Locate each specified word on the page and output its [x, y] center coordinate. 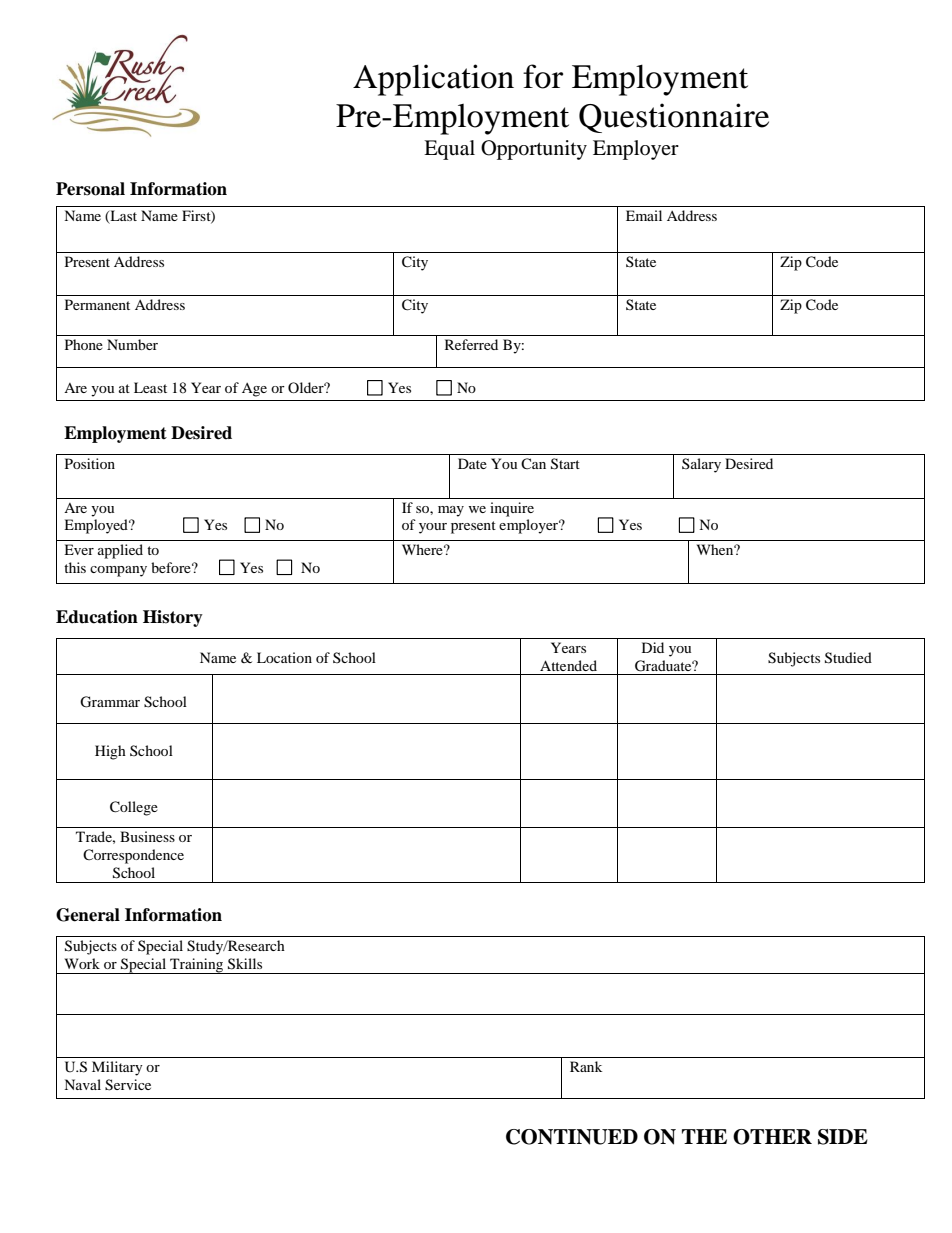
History [173, 618]
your [433, 528]
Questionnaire [674, 118]
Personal [90, 189]
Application [433, 80]
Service [128, 1085]
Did [653, 647]
